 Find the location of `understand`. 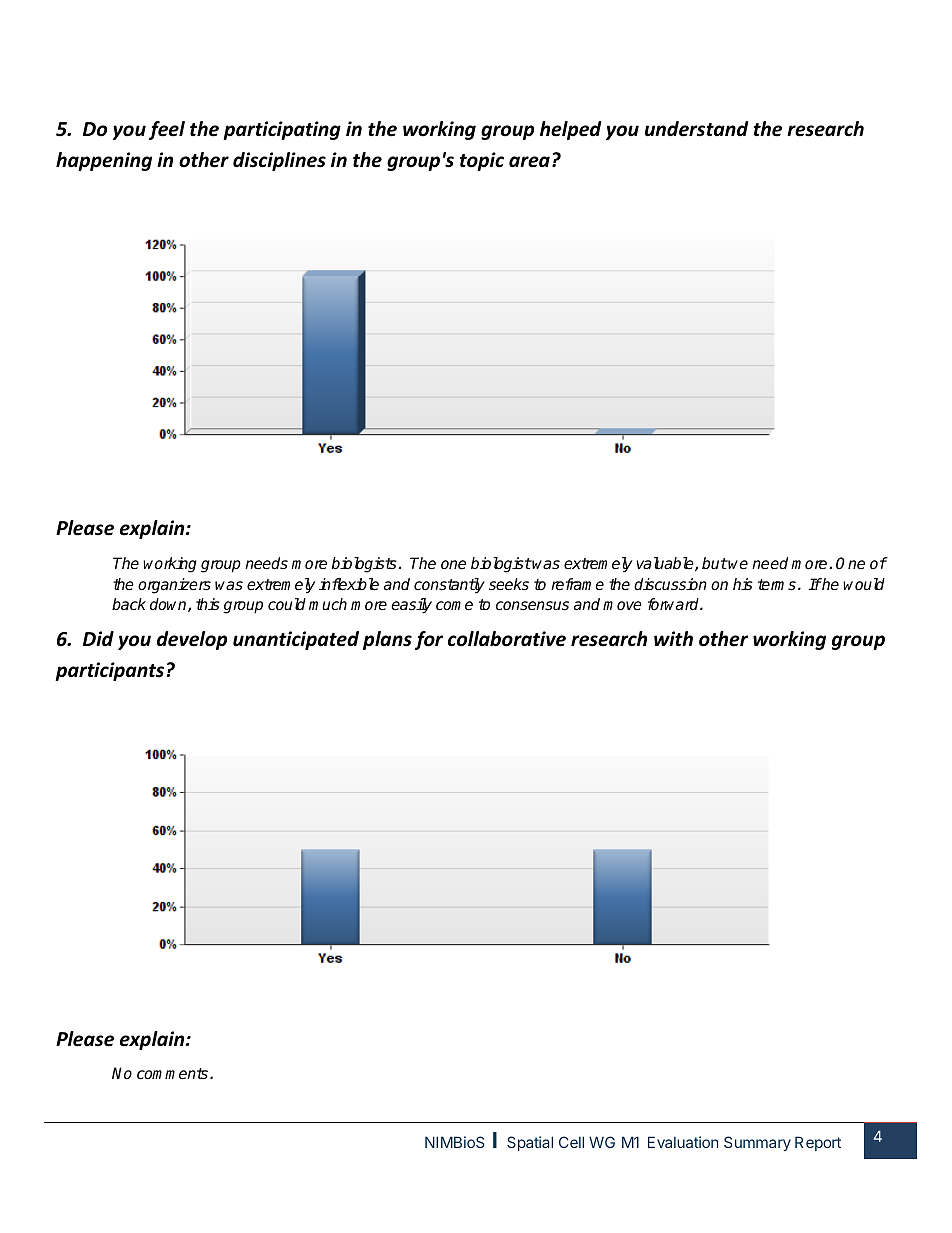

understand is located at coordinates (696, 129).
